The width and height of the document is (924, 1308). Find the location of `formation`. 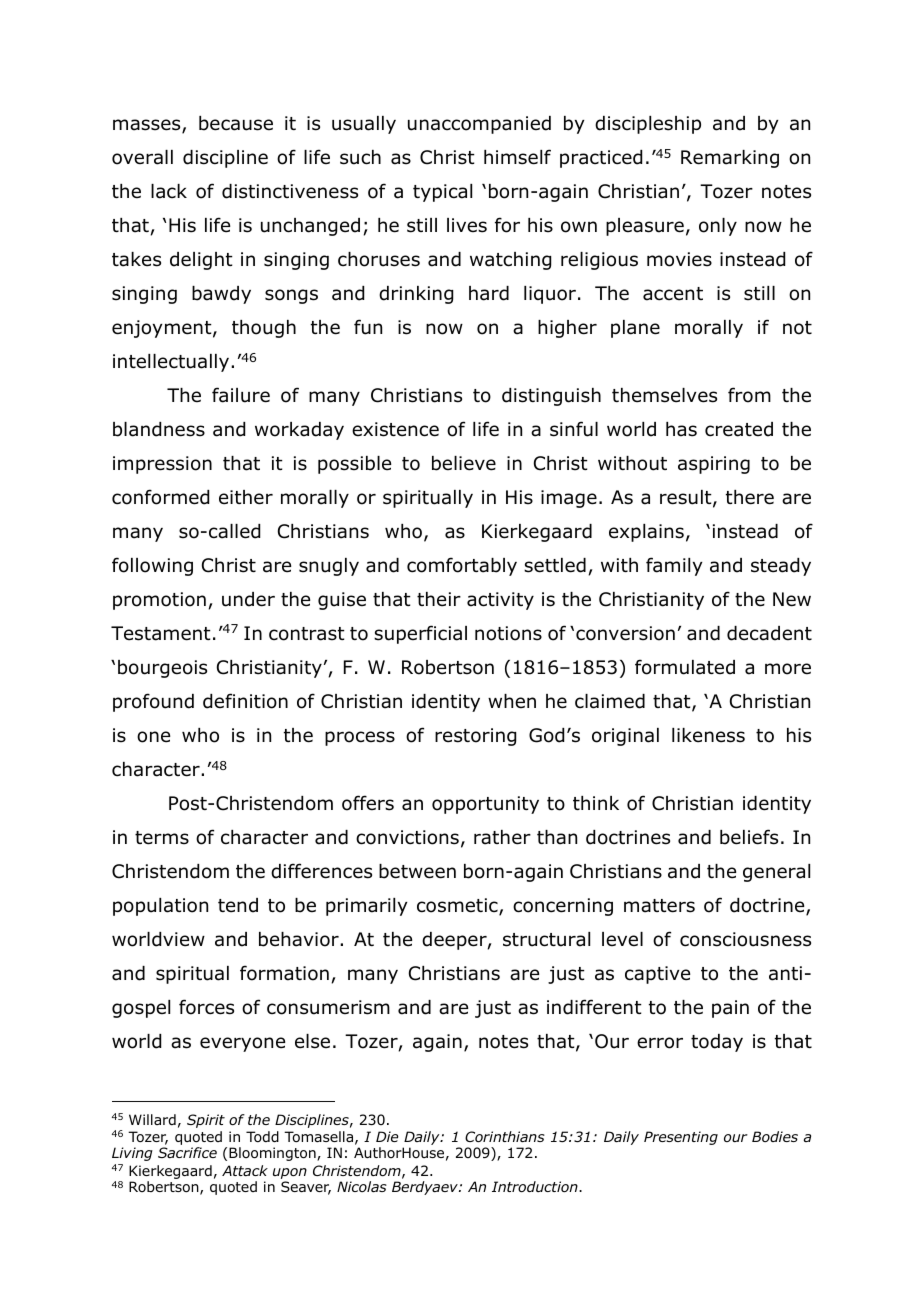

formation is located at coordinates (284, 973).
